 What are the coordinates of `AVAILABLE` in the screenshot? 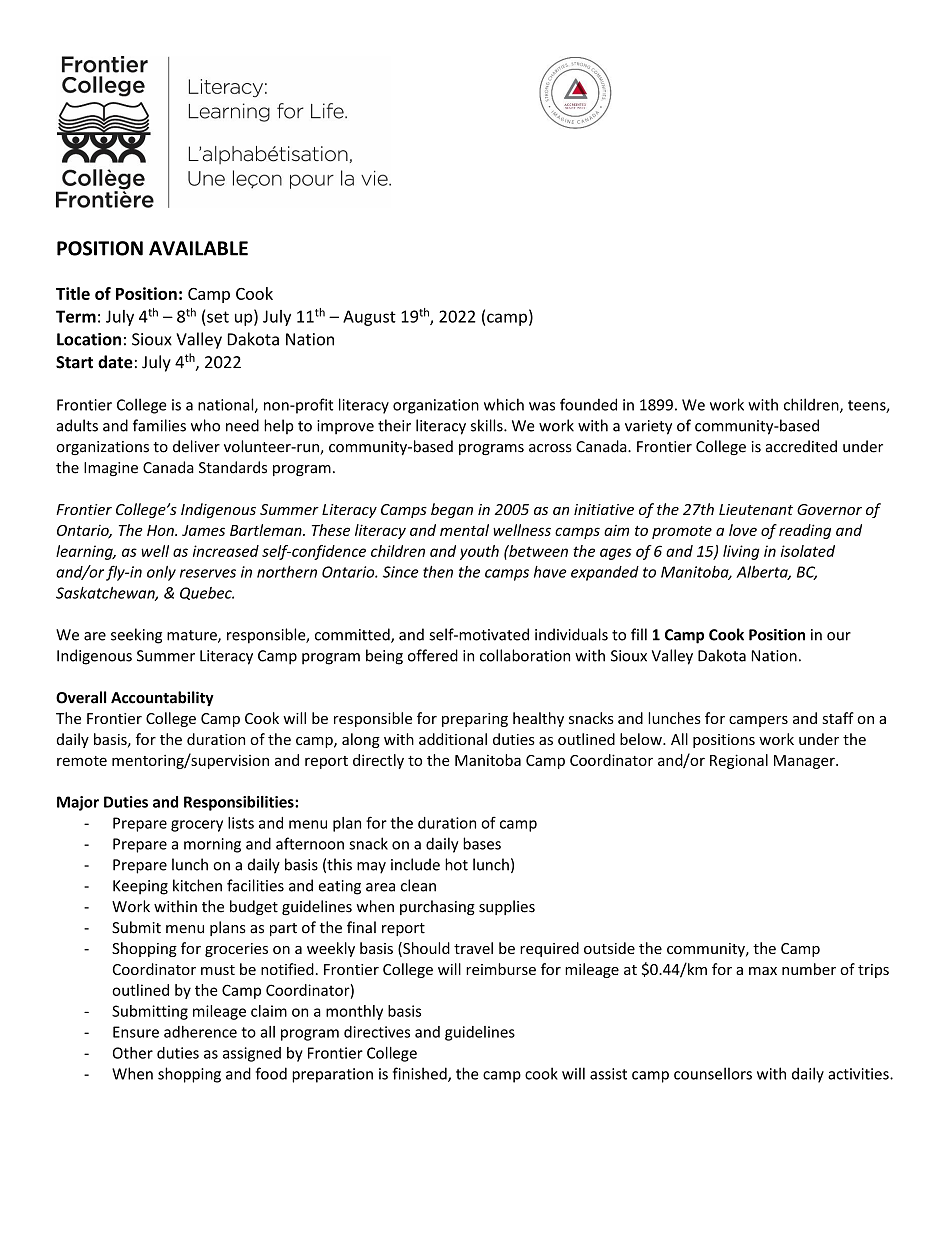 It's located at (198, 248).
